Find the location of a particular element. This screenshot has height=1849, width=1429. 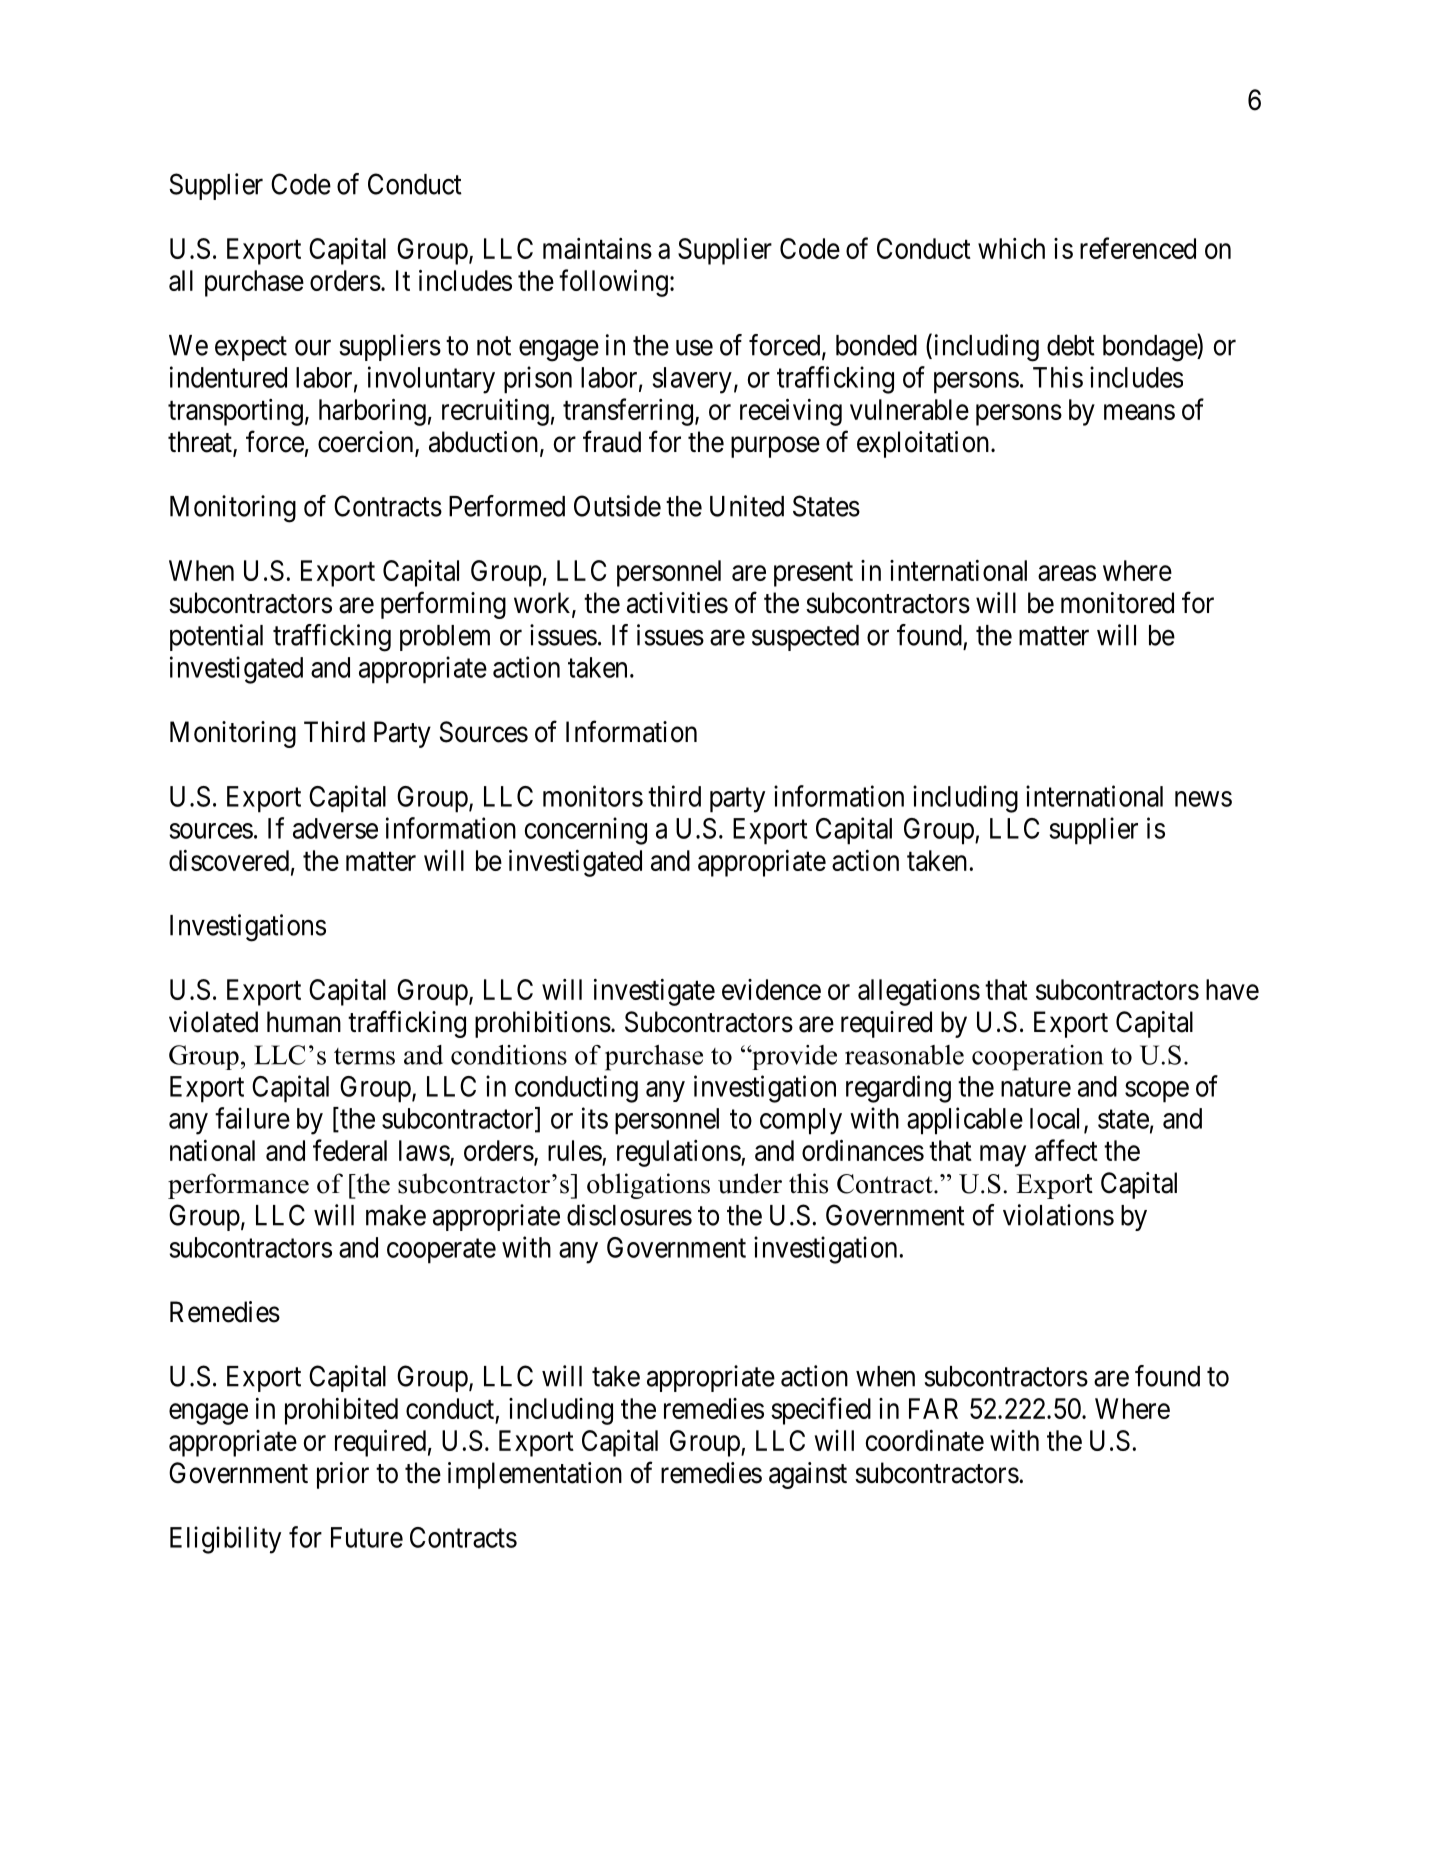

referenced is located at coordinates (1138, 248).
